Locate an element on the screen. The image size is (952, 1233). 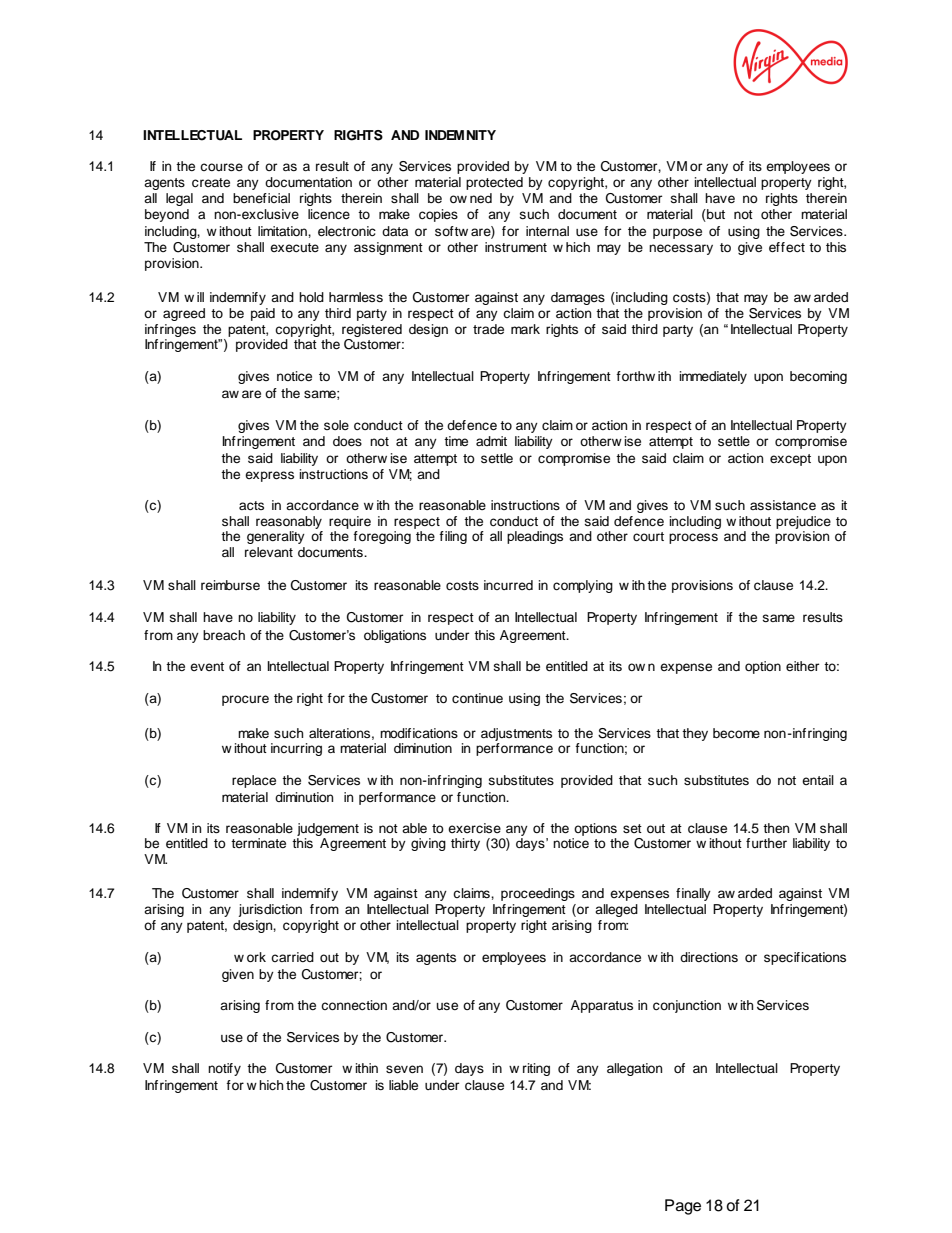
protected is located at coordinates (494, 183).
